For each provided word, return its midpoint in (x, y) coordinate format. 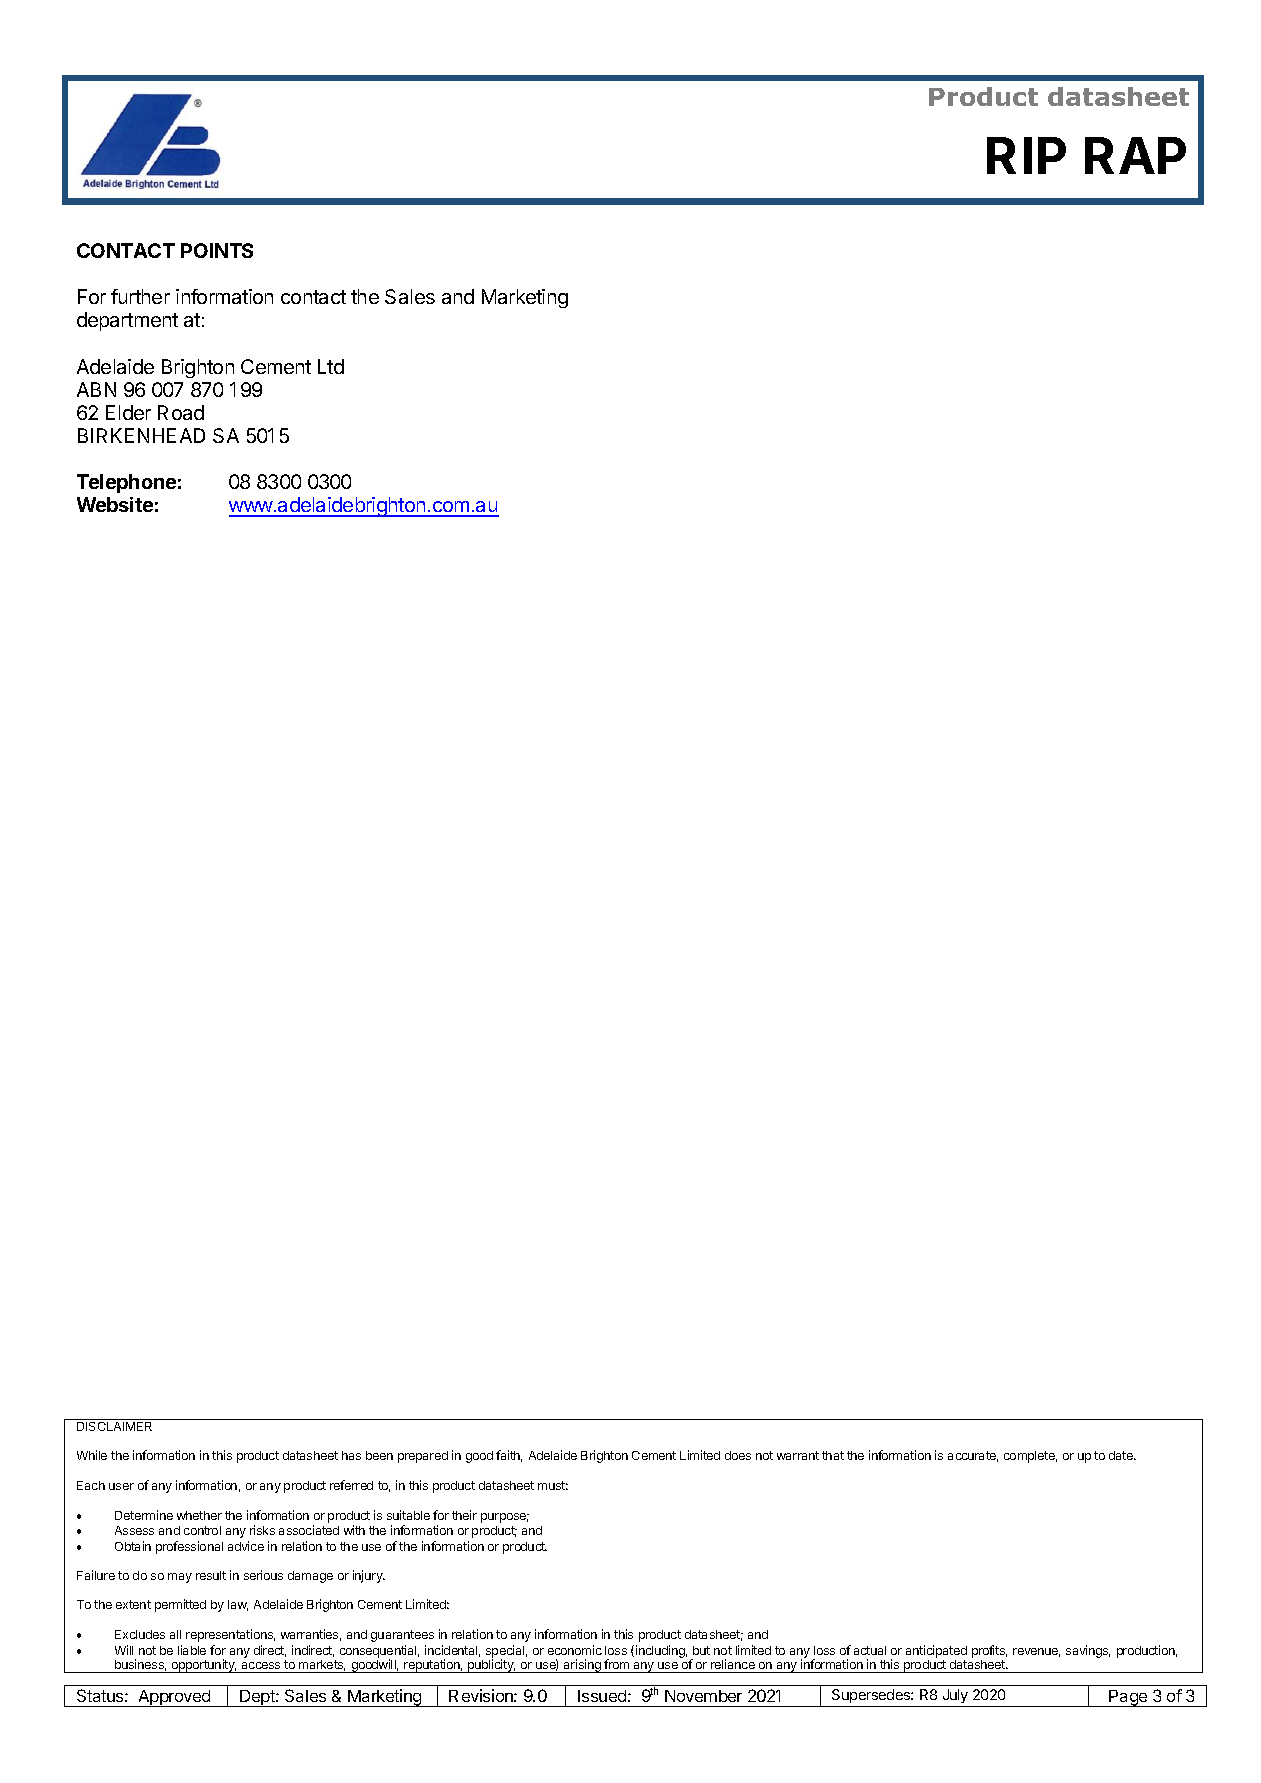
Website (115, 504)
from (617, 1666)
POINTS (217, 250)
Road (181, 412)
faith (509, 1456)
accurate (973, 1456)
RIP (1026, 155)
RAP (1135, 155)
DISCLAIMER (114, 1426)
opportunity (203, 1666)
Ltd (331, 366)
